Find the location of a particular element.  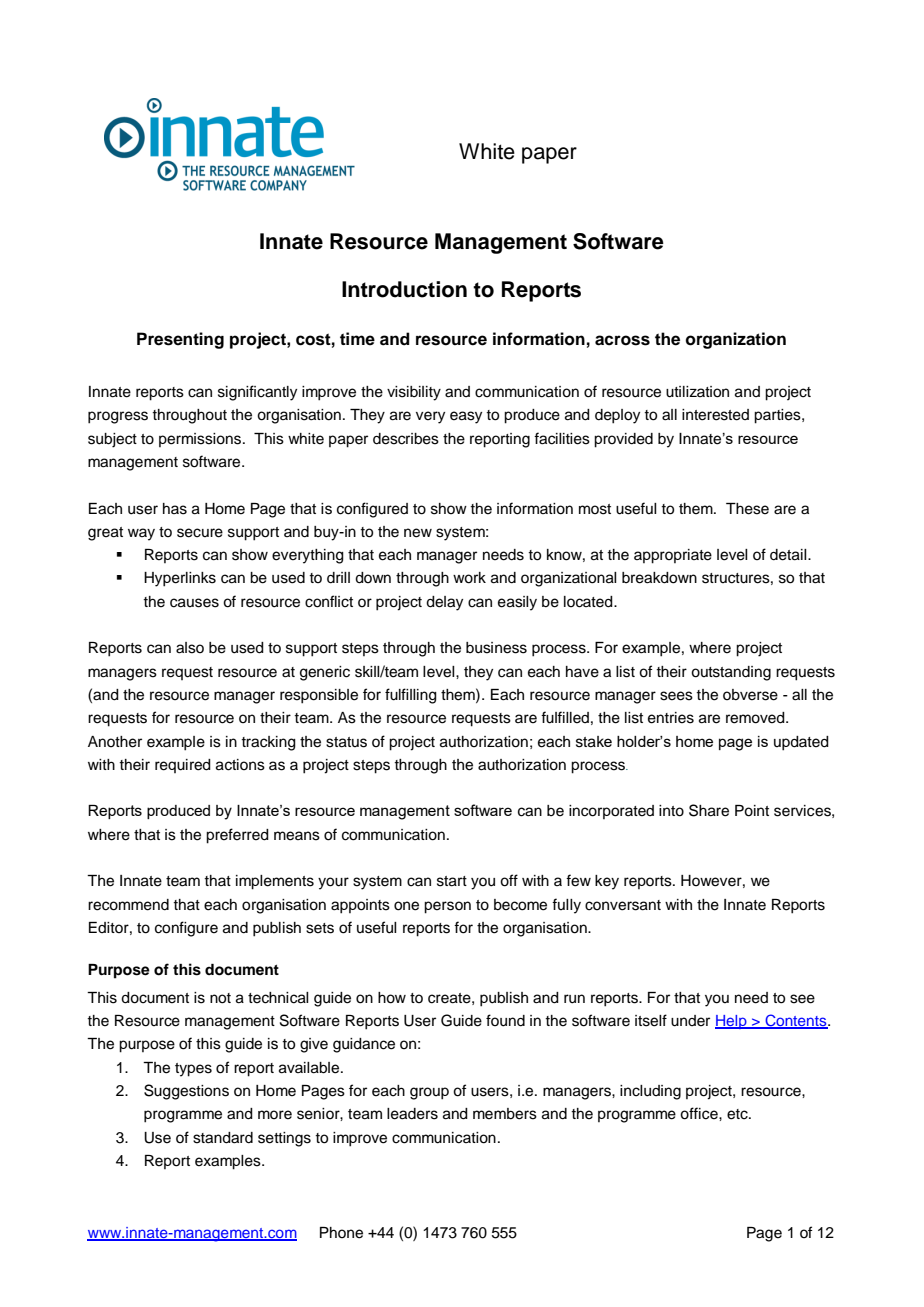

technical is located at coordinates (278, 998).
